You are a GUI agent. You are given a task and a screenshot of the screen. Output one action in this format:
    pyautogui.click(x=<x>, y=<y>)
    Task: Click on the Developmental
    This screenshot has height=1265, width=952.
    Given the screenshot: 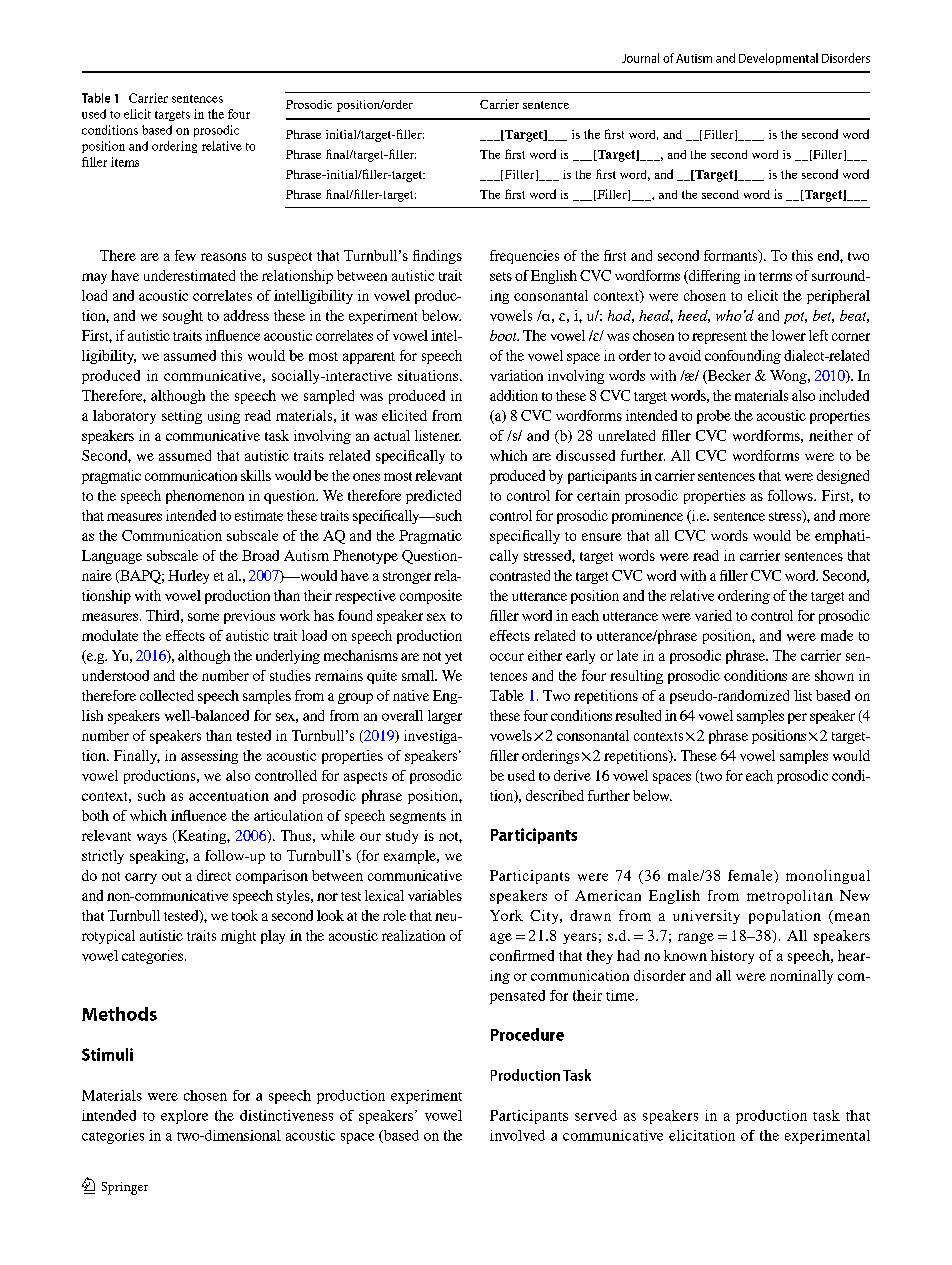 What is the action you would take?
    pyautogui.click(x=778, y=59)
